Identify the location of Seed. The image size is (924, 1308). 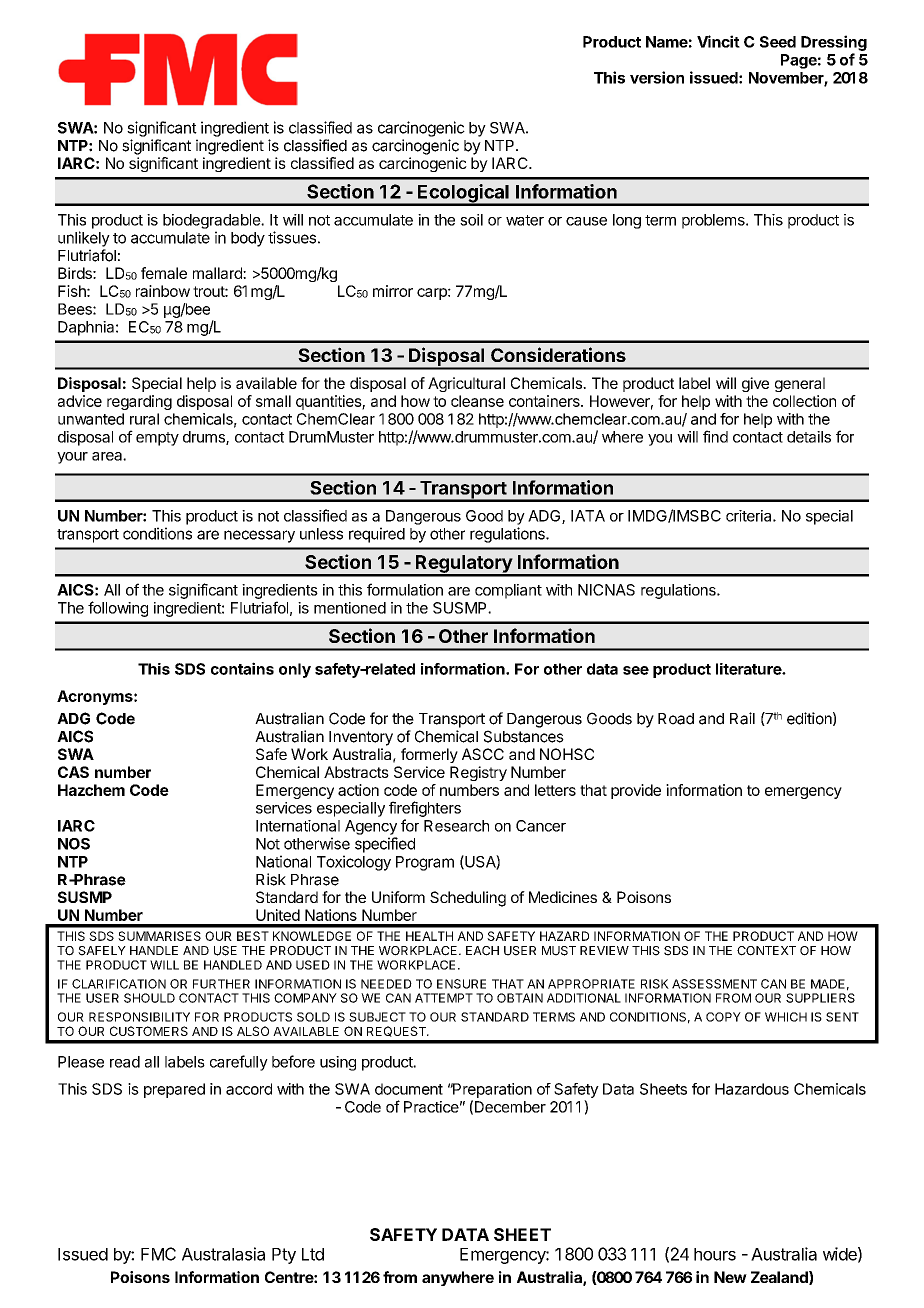
(778, 42).
